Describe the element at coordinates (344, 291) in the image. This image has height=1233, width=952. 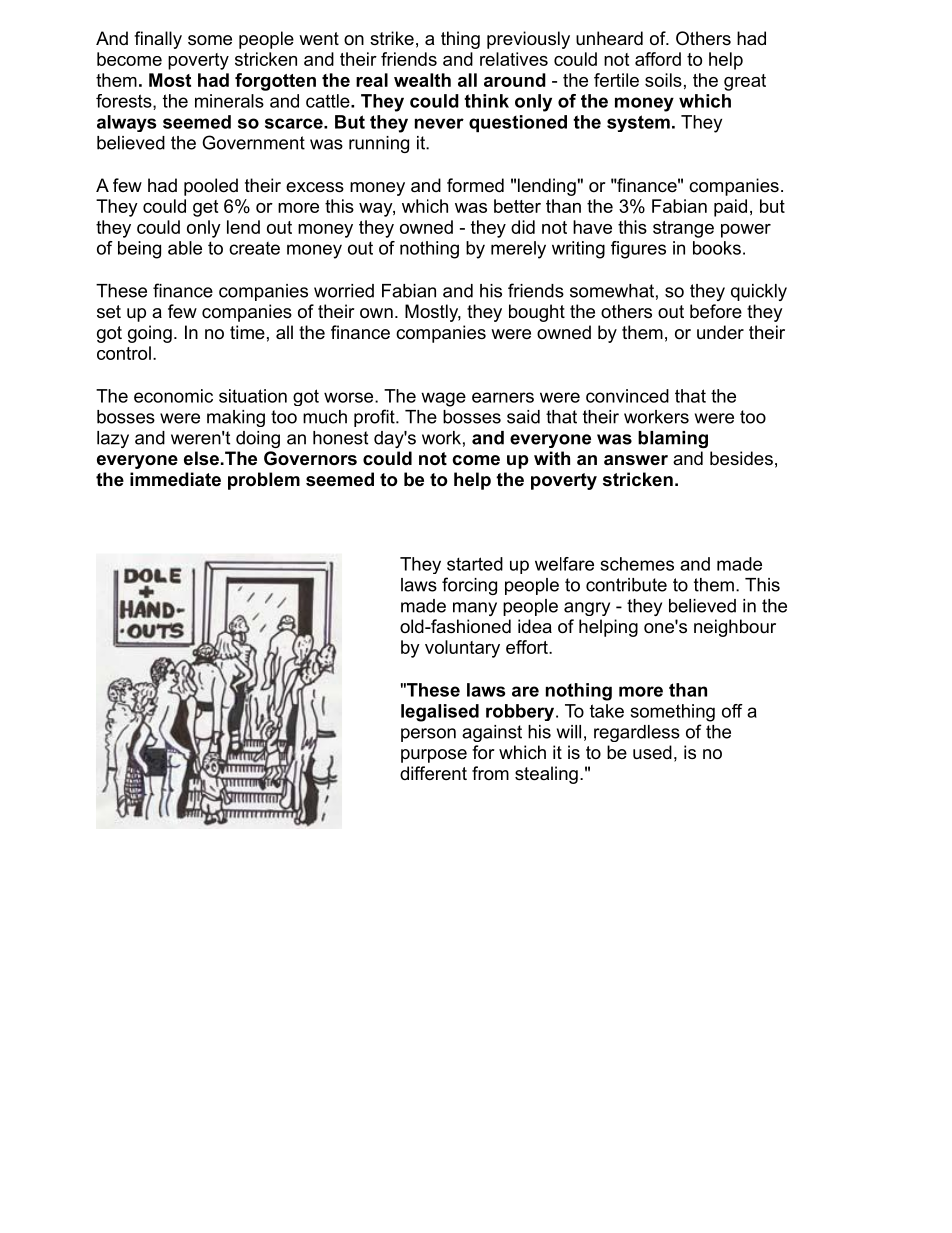
I see `worried` at that location.
